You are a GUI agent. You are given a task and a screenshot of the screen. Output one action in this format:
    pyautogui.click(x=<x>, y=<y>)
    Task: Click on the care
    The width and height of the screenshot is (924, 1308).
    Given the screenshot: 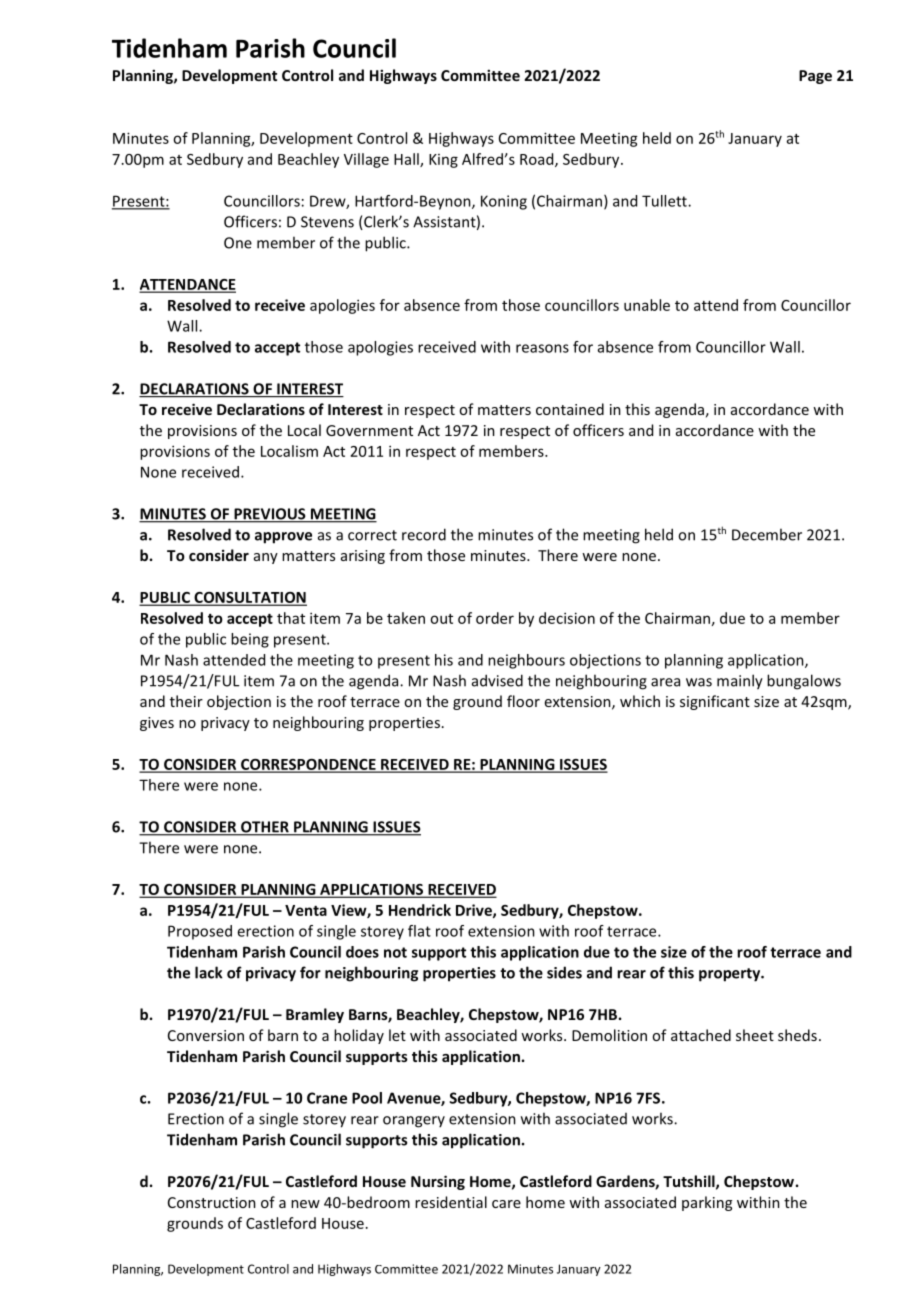 What is the action you would take?
    pyautogui.click(x=506, y=1204)
